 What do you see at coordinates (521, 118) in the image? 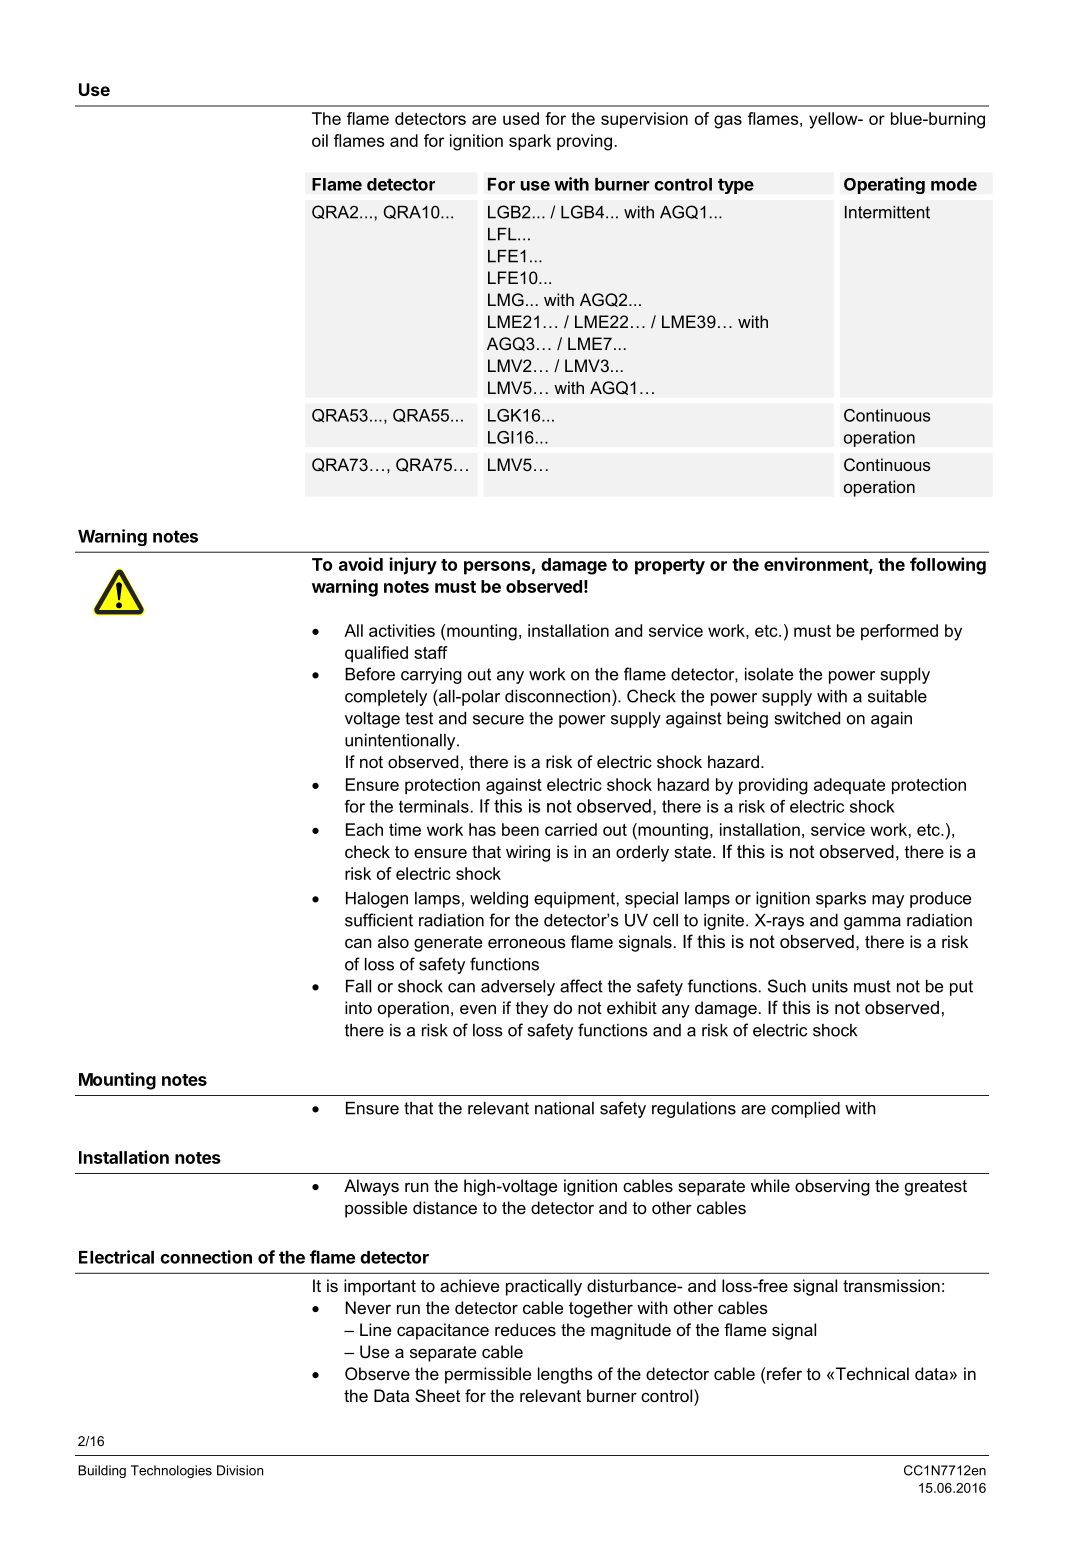
I see `used` at bounding box center [521, 118].
